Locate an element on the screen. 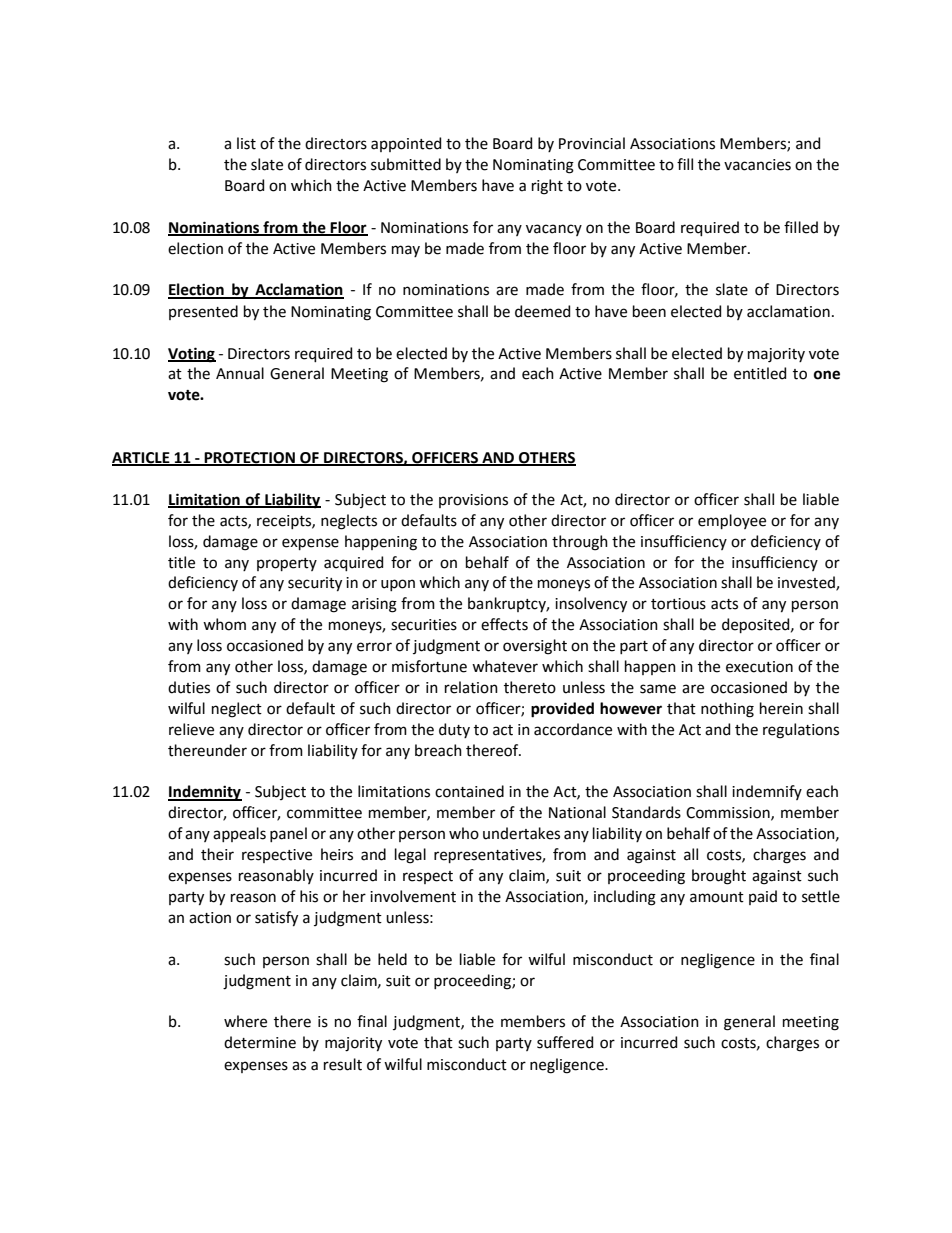 The width and height of the screenshot is (952, 1233). contained is located at coordinates (469, 791).
